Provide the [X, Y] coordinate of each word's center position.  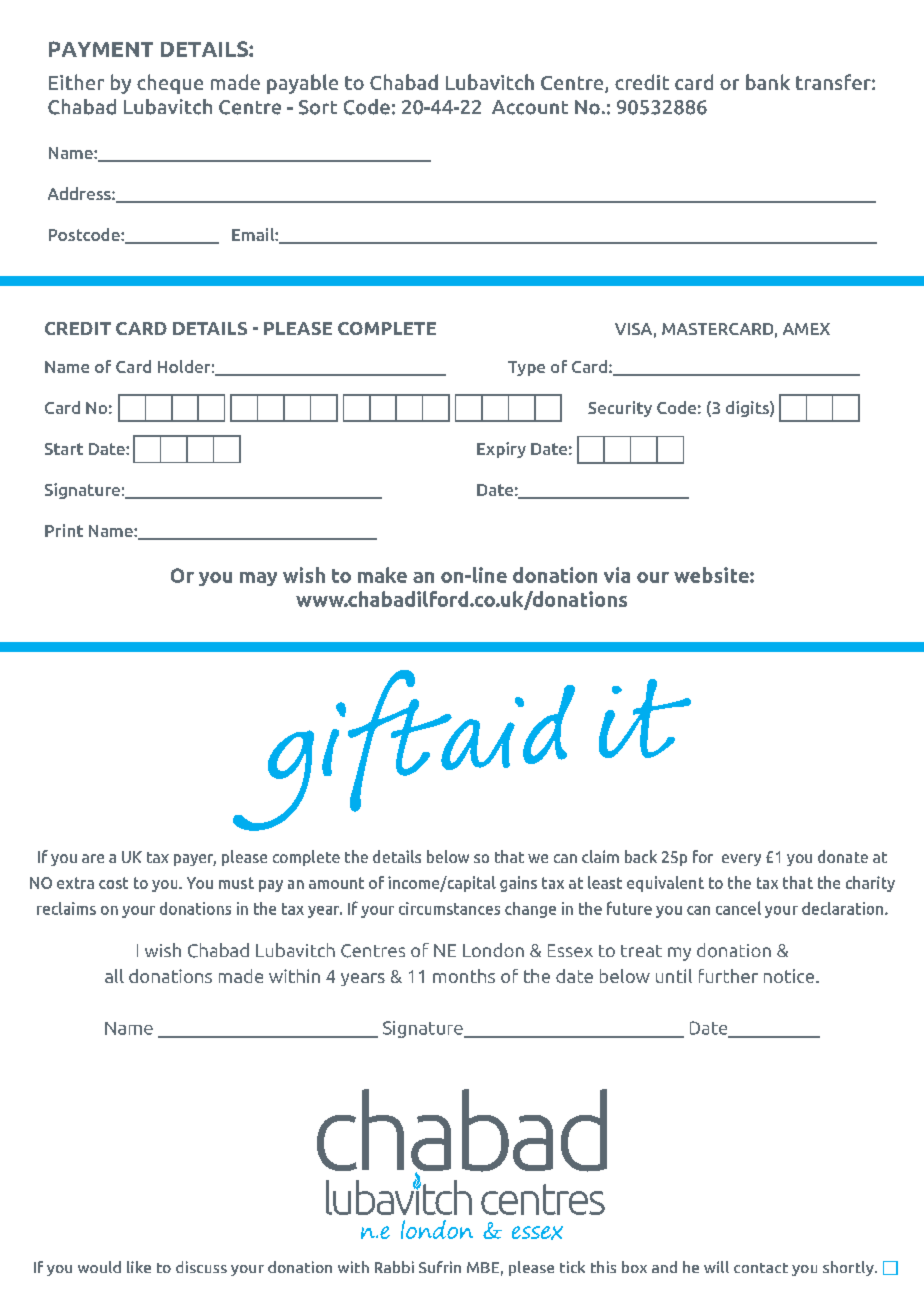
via [617, 575]
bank [768, 82]
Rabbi [394, 1267]
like [139, 1267]
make [382, 575]
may [258, 579]
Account [530, 107]
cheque [170, 84]
